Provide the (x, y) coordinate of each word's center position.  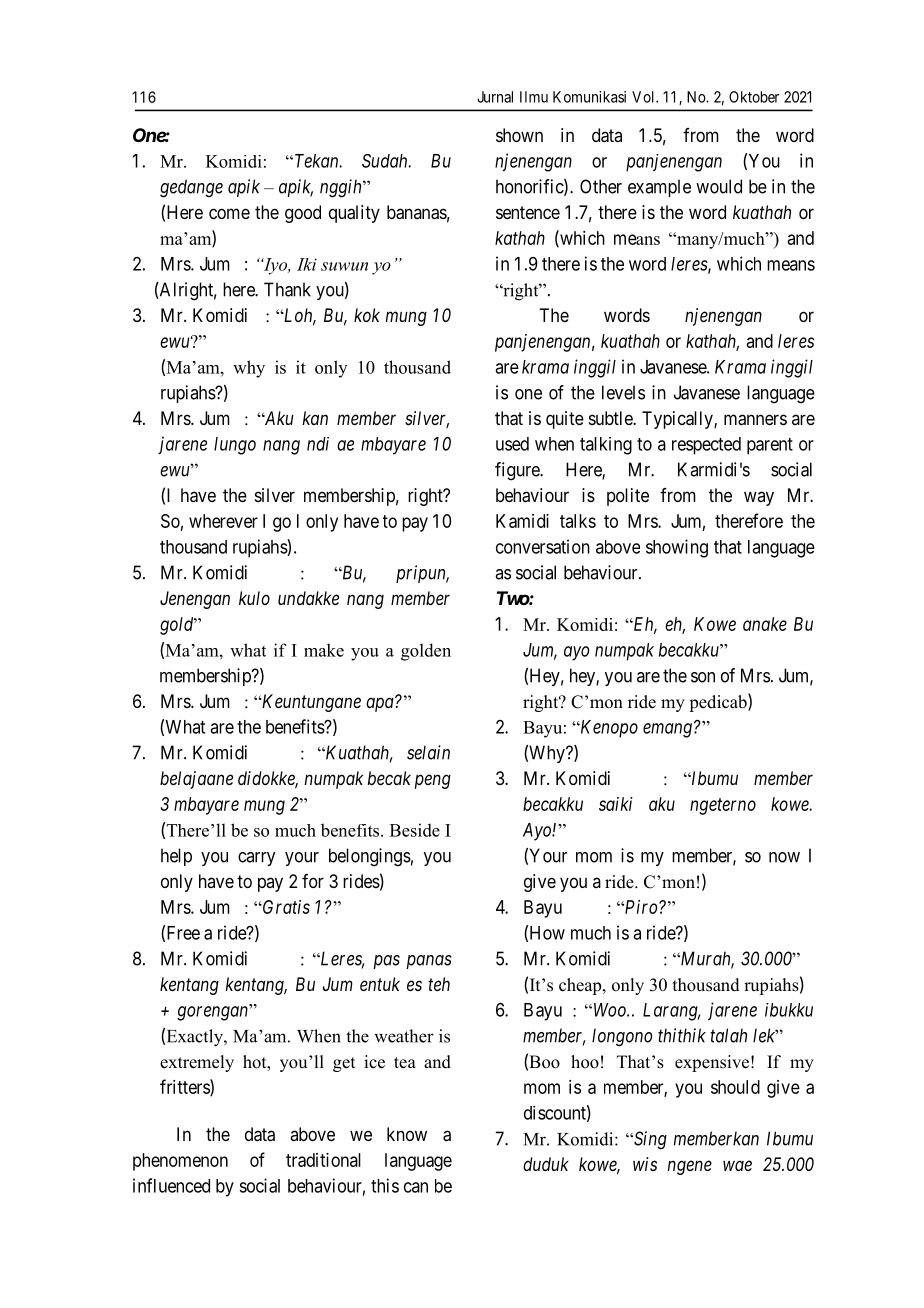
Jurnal (495, 97)
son (703, 677)
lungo (235, 446)
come (229, 213)
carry (256, 859)
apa (381, 704)
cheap (581, 986)
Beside (415, 830)
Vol (644, 97)
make (324, 650)
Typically (678, 420)
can (416, 1187)
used (512, 444)
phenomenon (180, 1162)
